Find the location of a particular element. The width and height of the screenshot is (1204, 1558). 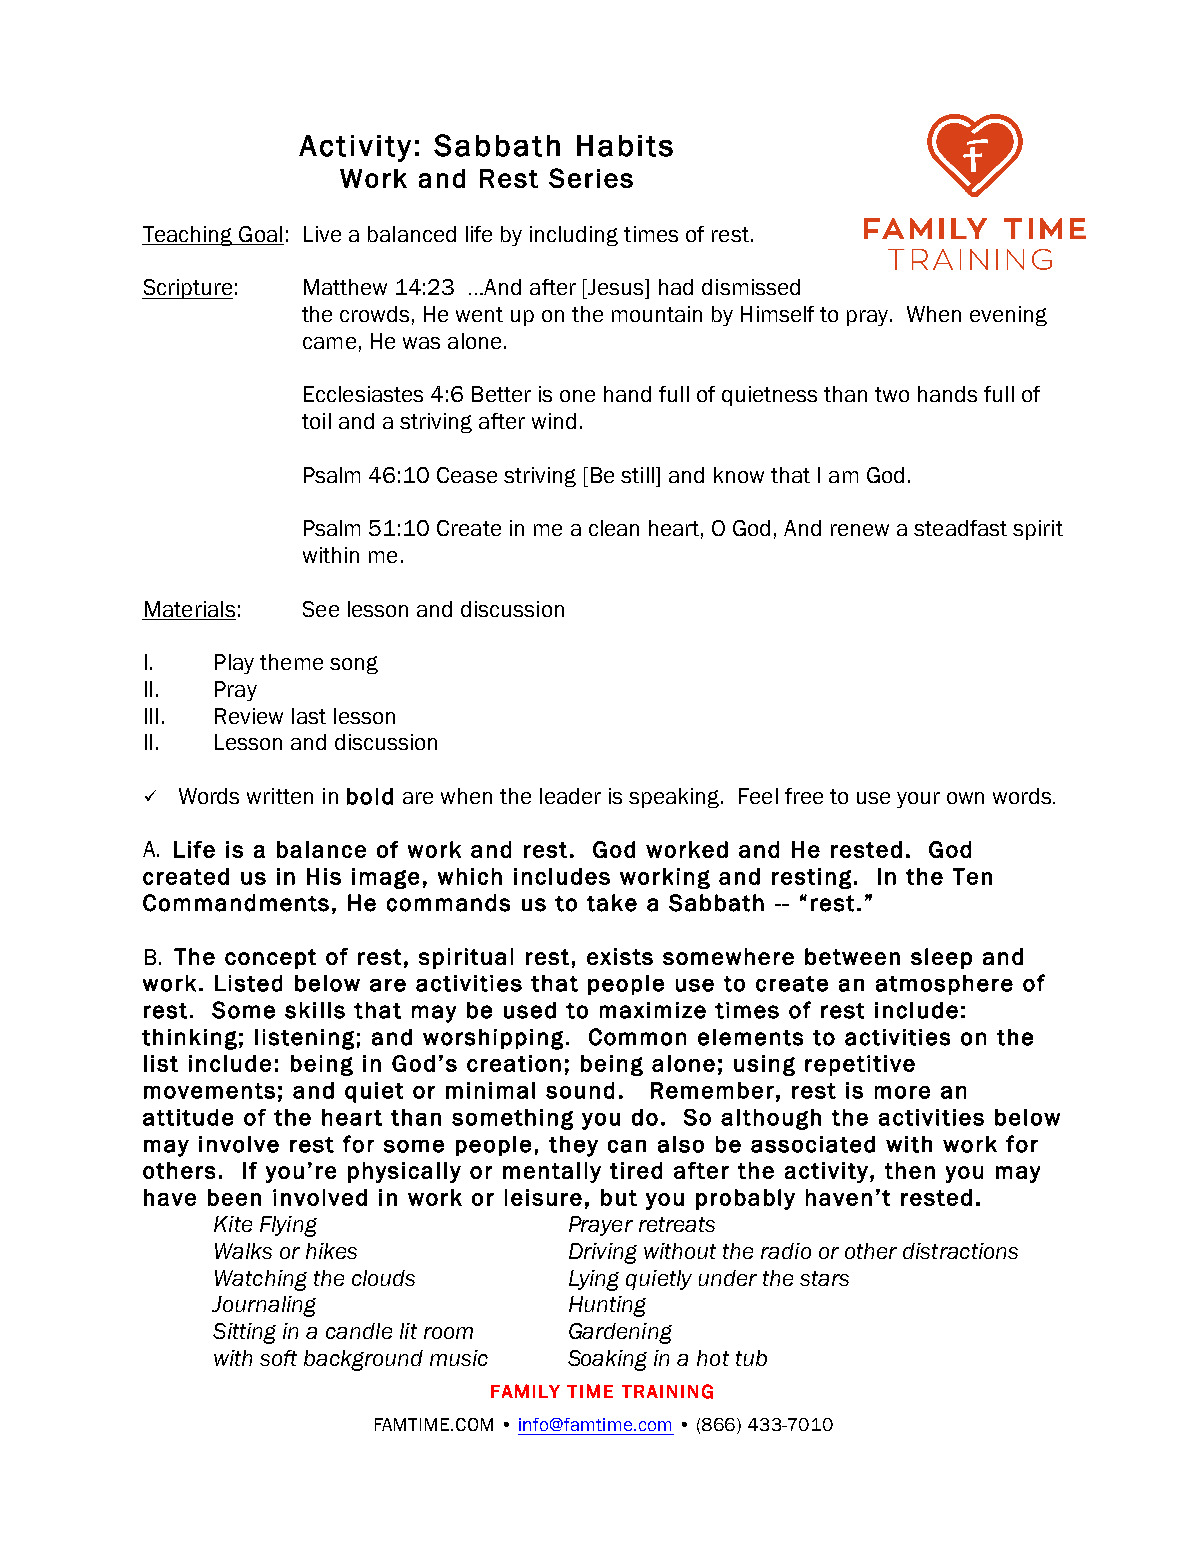

written is located at coordinates (280, 796).
